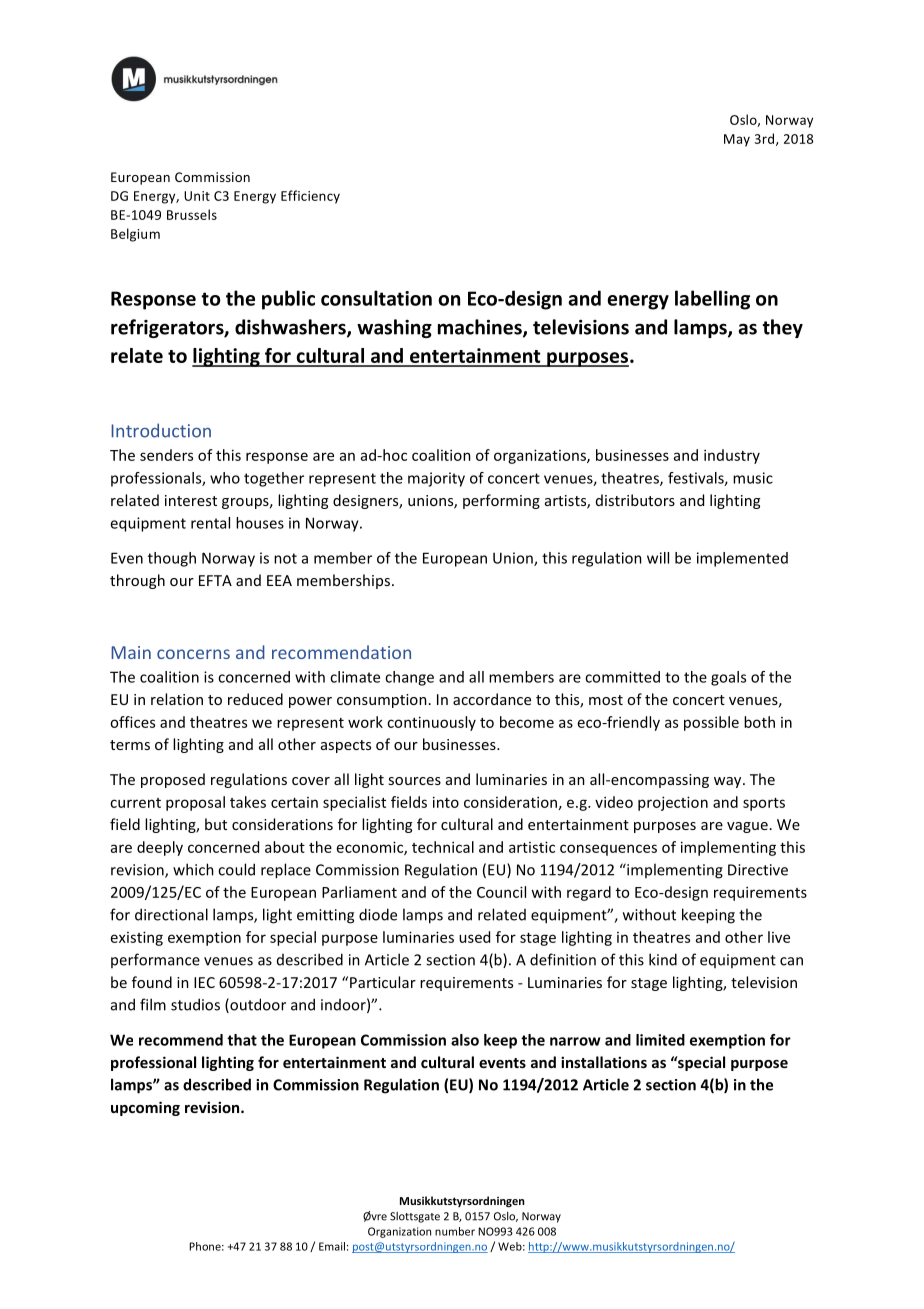  What do you see at coordinates (742, 559) in the screenshot?
I see `implemented` at bounding box center [742, 559].
